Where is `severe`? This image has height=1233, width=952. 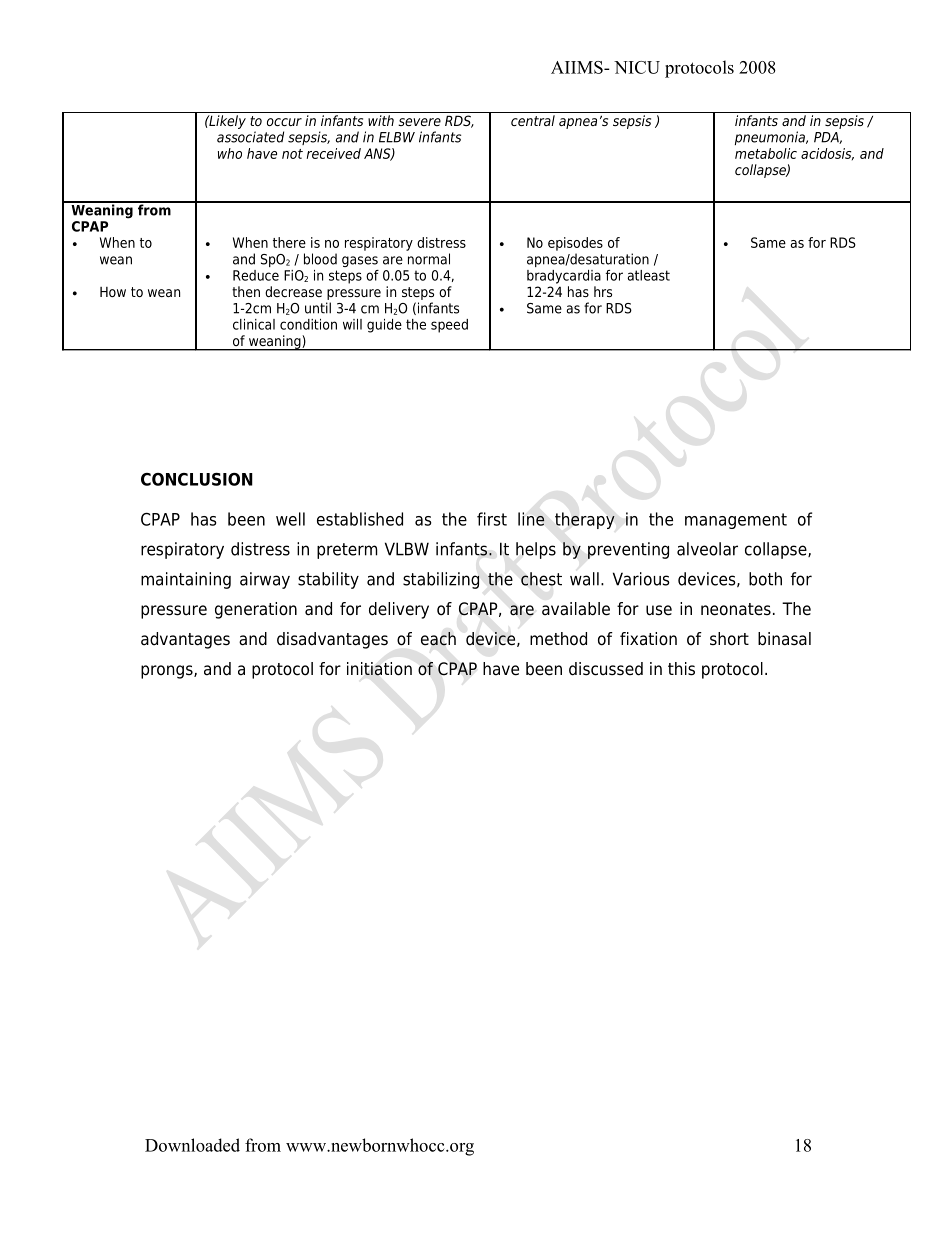
severe is located at coordinates (419, 122).
